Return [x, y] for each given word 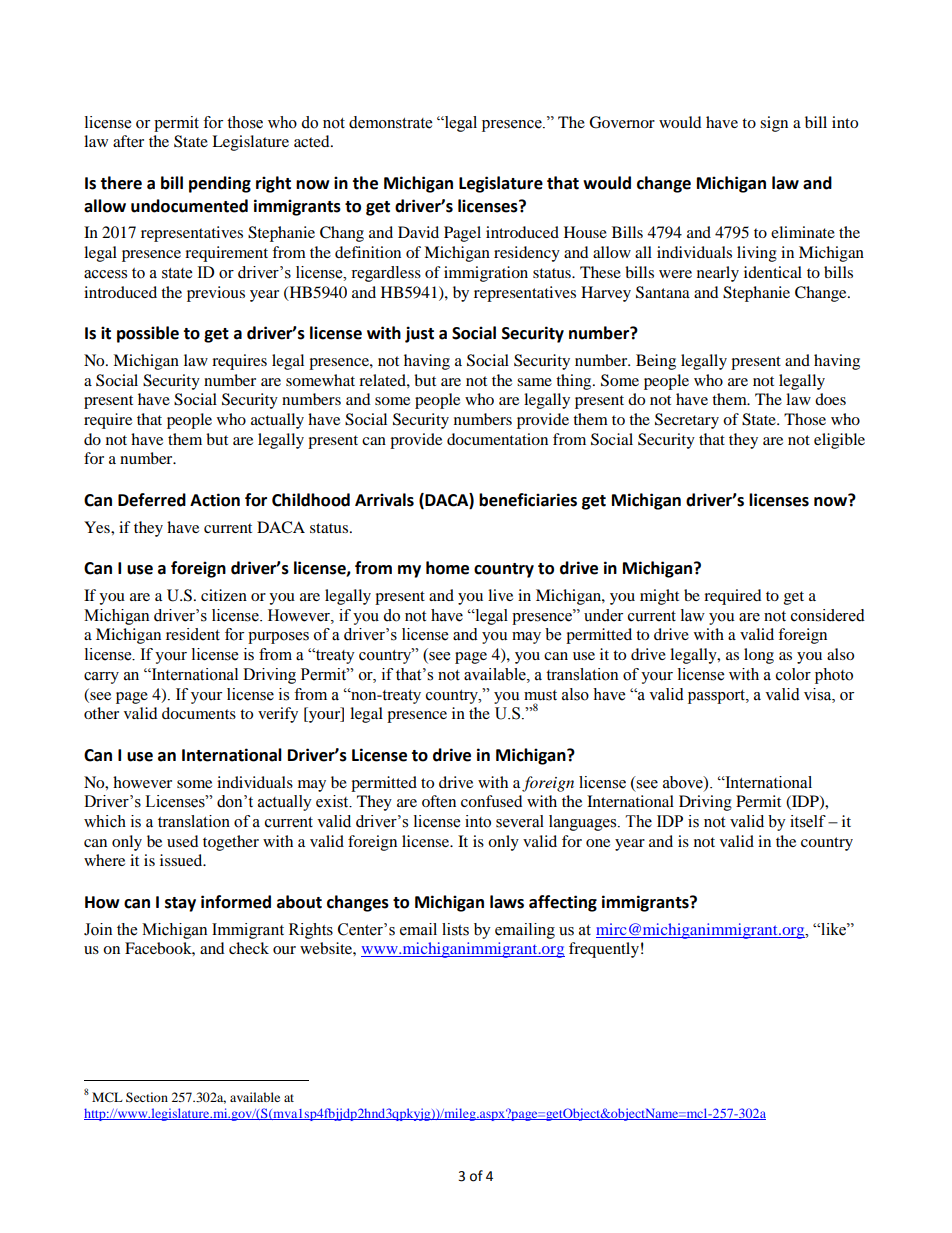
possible [148, 334]
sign [774, 124]
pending [220, 184]
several [520, 821]
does [830, 399]
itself [808, 821]
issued [182, 860]
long [759, 656]
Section [147, 1097]
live [500, 595]
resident [193, 634]
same [534, 382]
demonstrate [390, 122]
